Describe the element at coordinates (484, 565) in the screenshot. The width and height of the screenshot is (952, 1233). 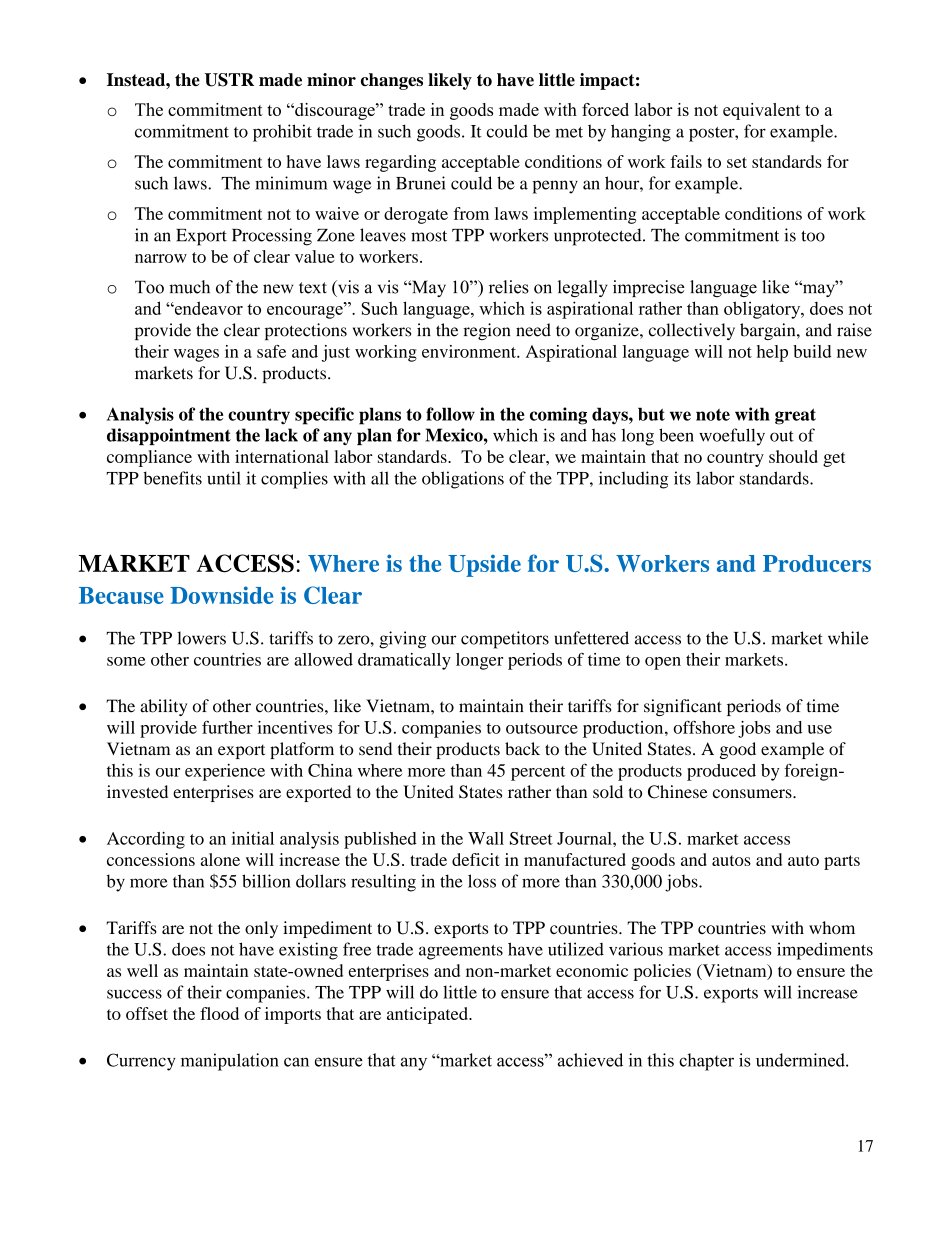
I see `Upside` at that location.
